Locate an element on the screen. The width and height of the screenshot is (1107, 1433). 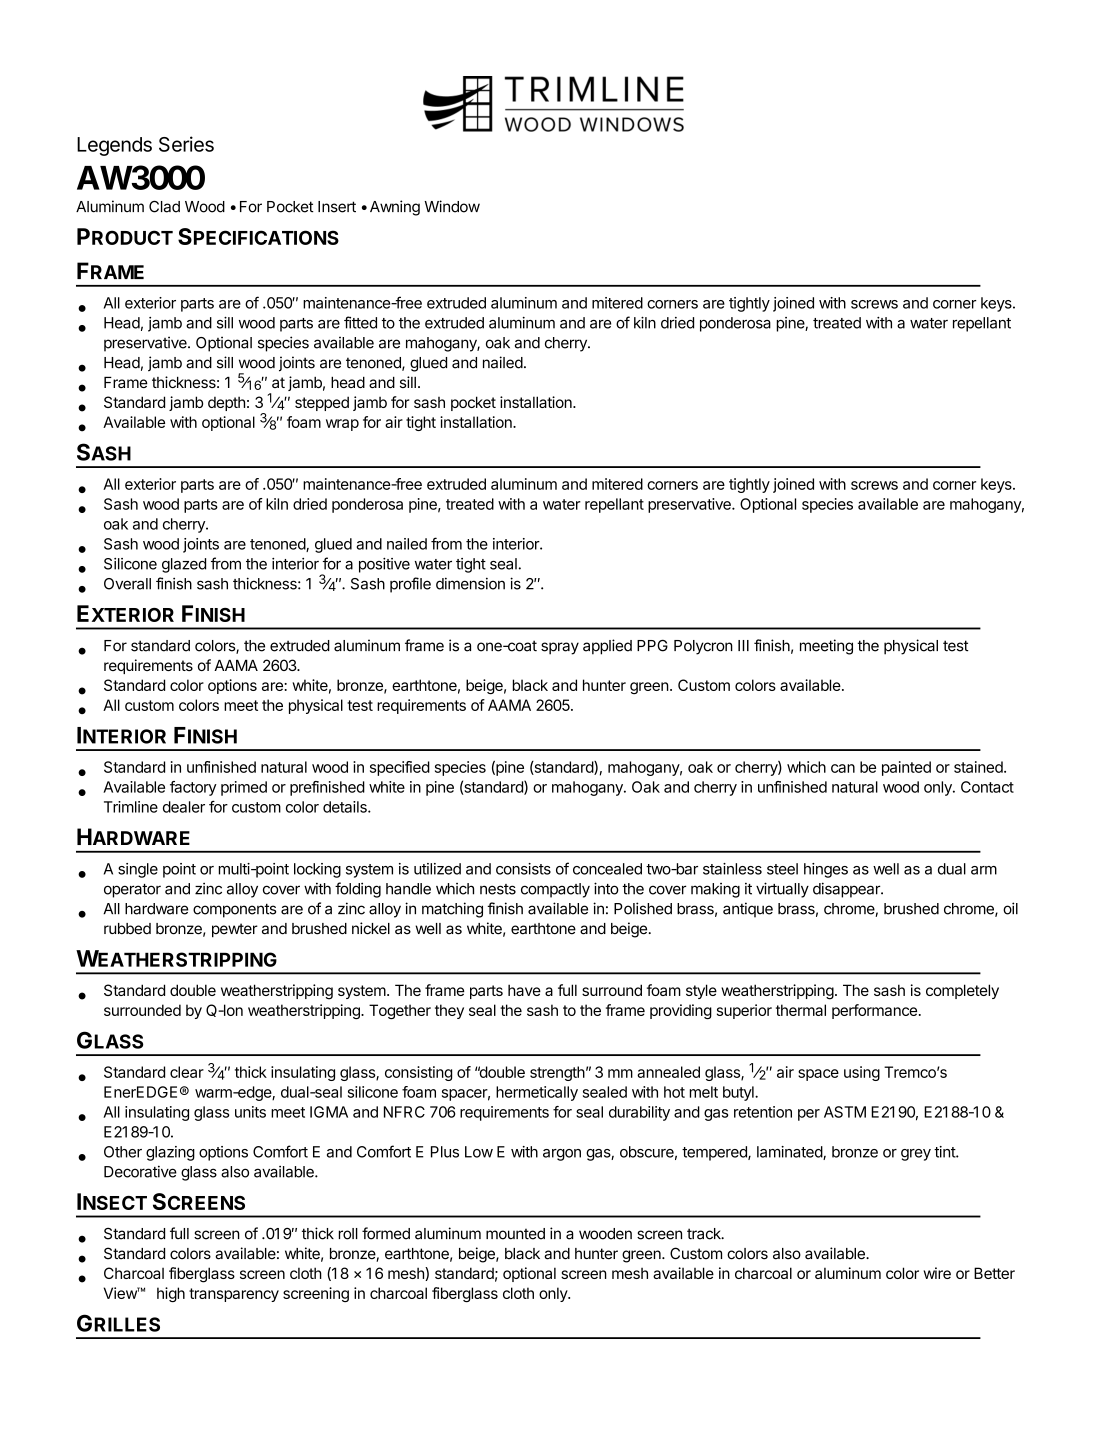
Insert is located at coordinates (337, 207).
